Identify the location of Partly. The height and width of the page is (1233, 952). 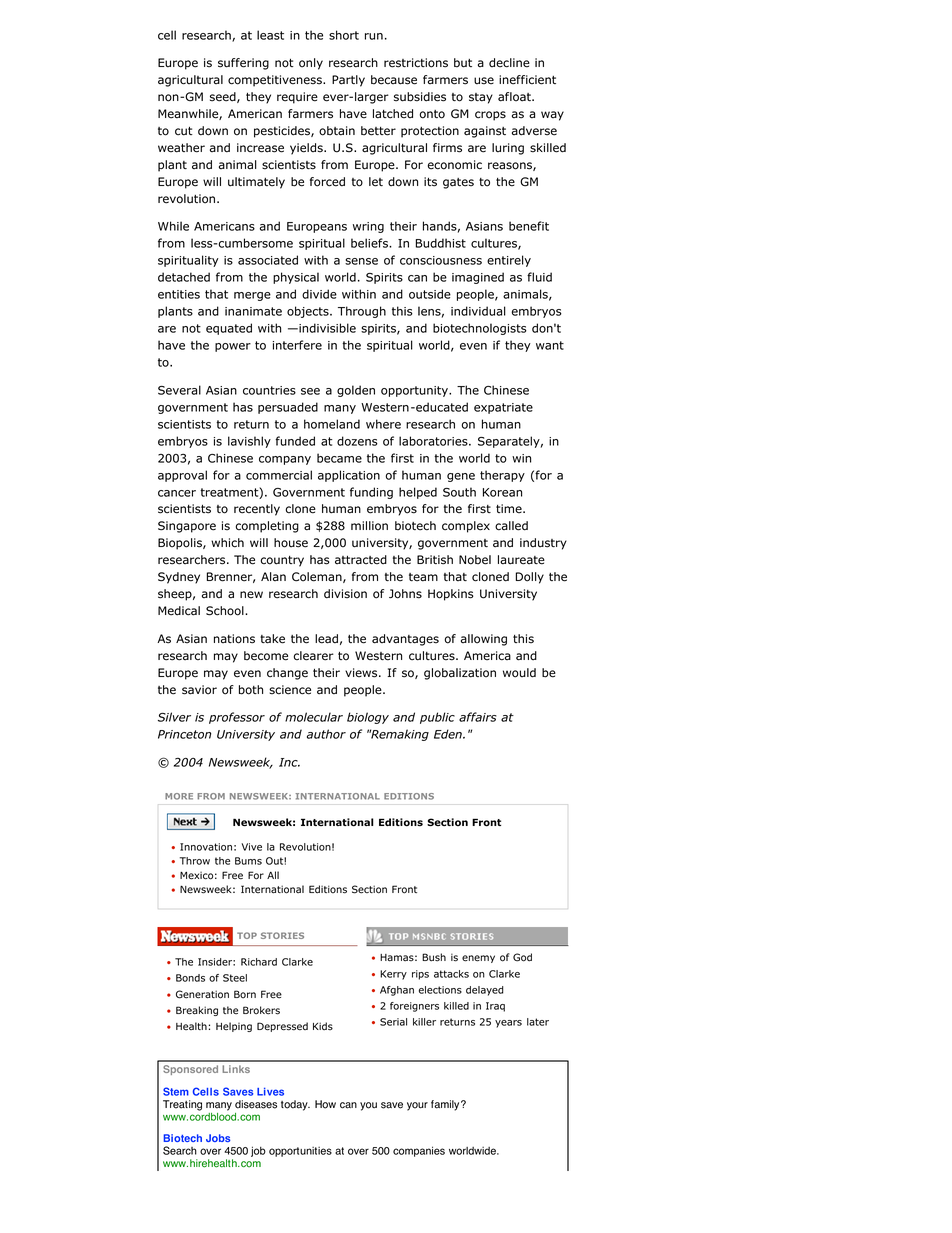
(348, 81).
